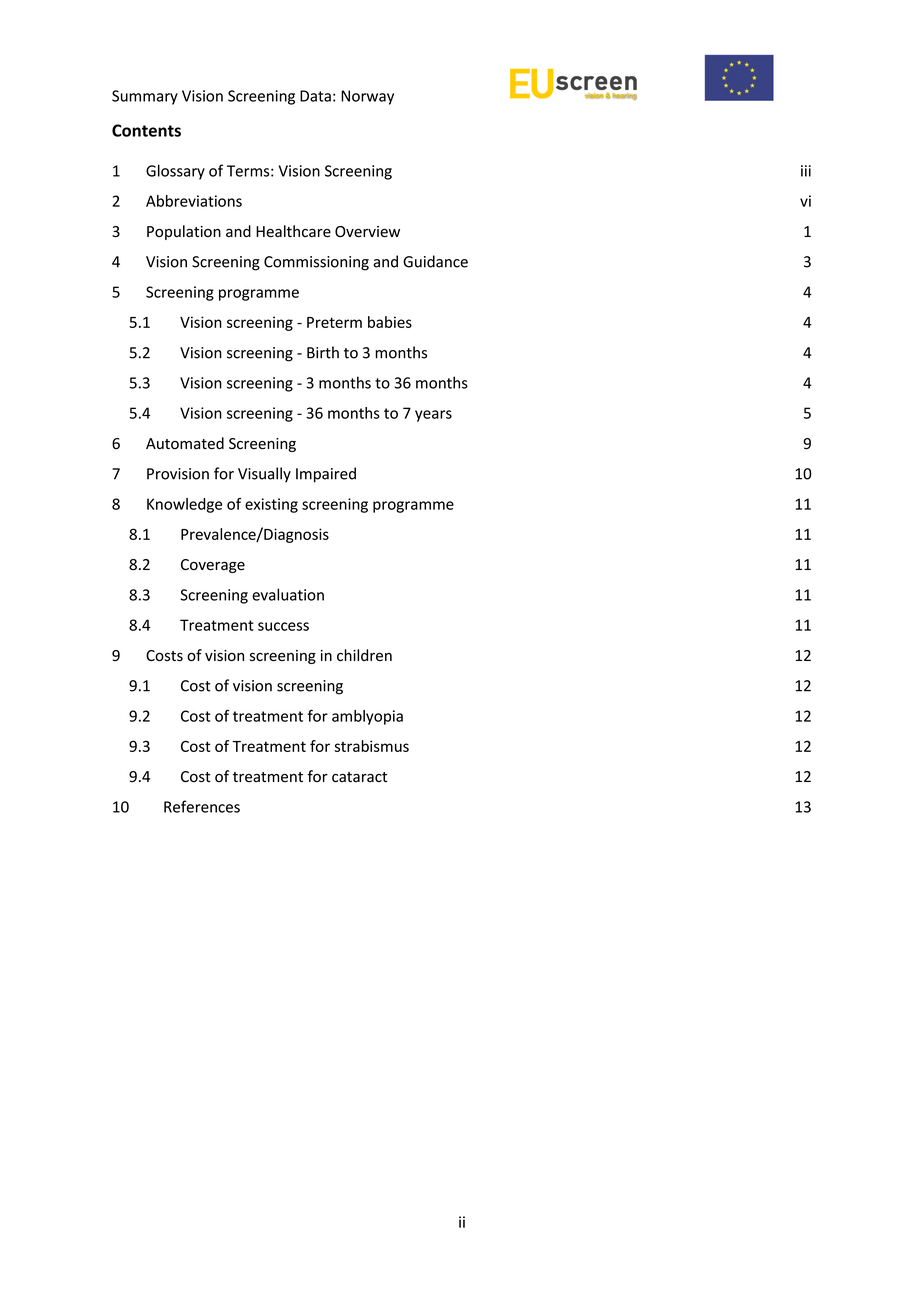  Describe the element at coordinates (185, 443) in the screenshot. I see `Automated` at that location.
